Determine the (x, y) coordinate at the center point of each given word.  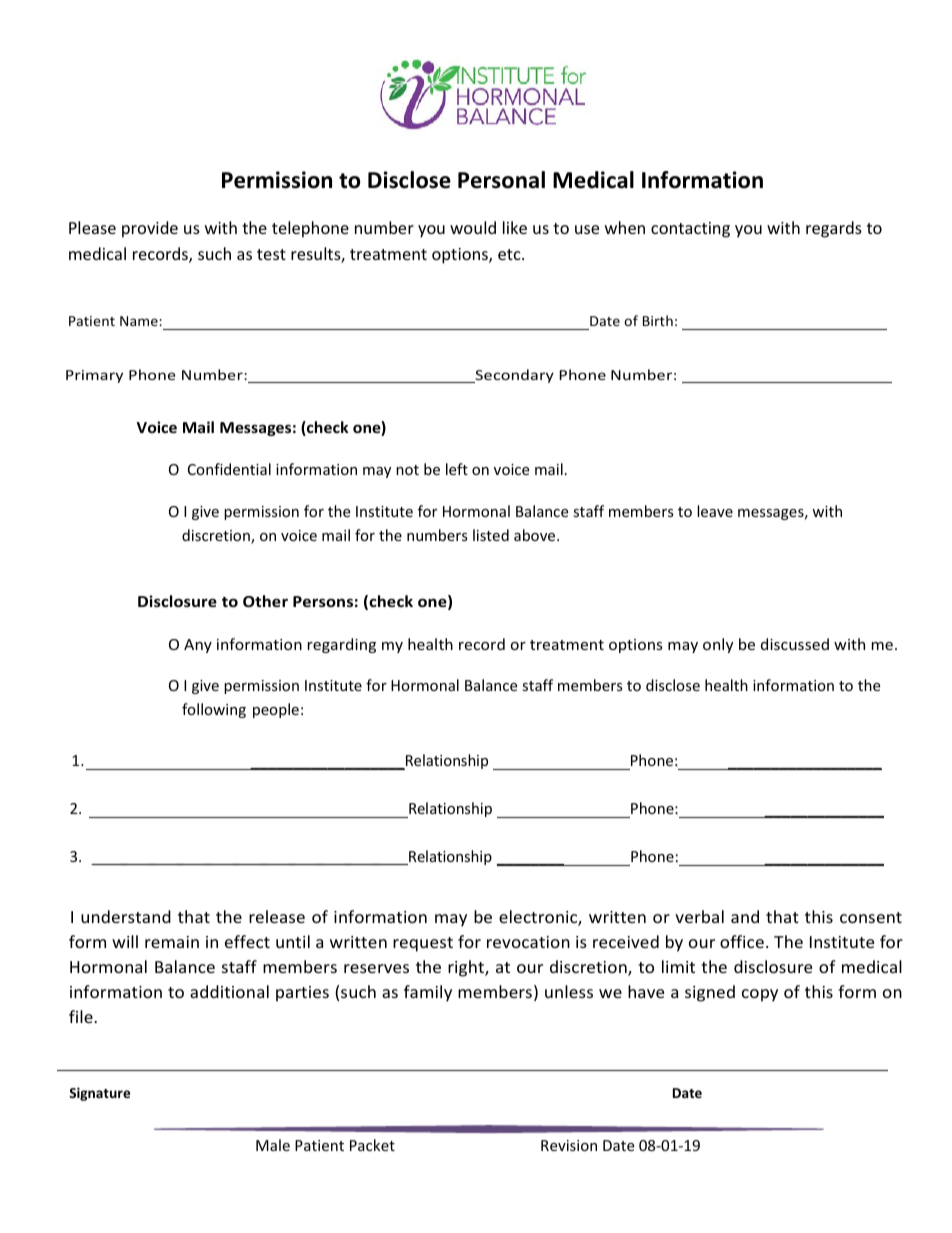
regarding (342, 645)
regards (834, 229)
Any (198, 646)
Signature (99, 1094)
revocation (528, 942)
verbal (699, 916)
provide (150, 229)
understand (126, 916)
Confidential (229, 469)
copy (760, 995)
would (473, 227)
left (457, 469)
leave (715, 511)
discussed (795, 644)
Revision (569, 1145)
